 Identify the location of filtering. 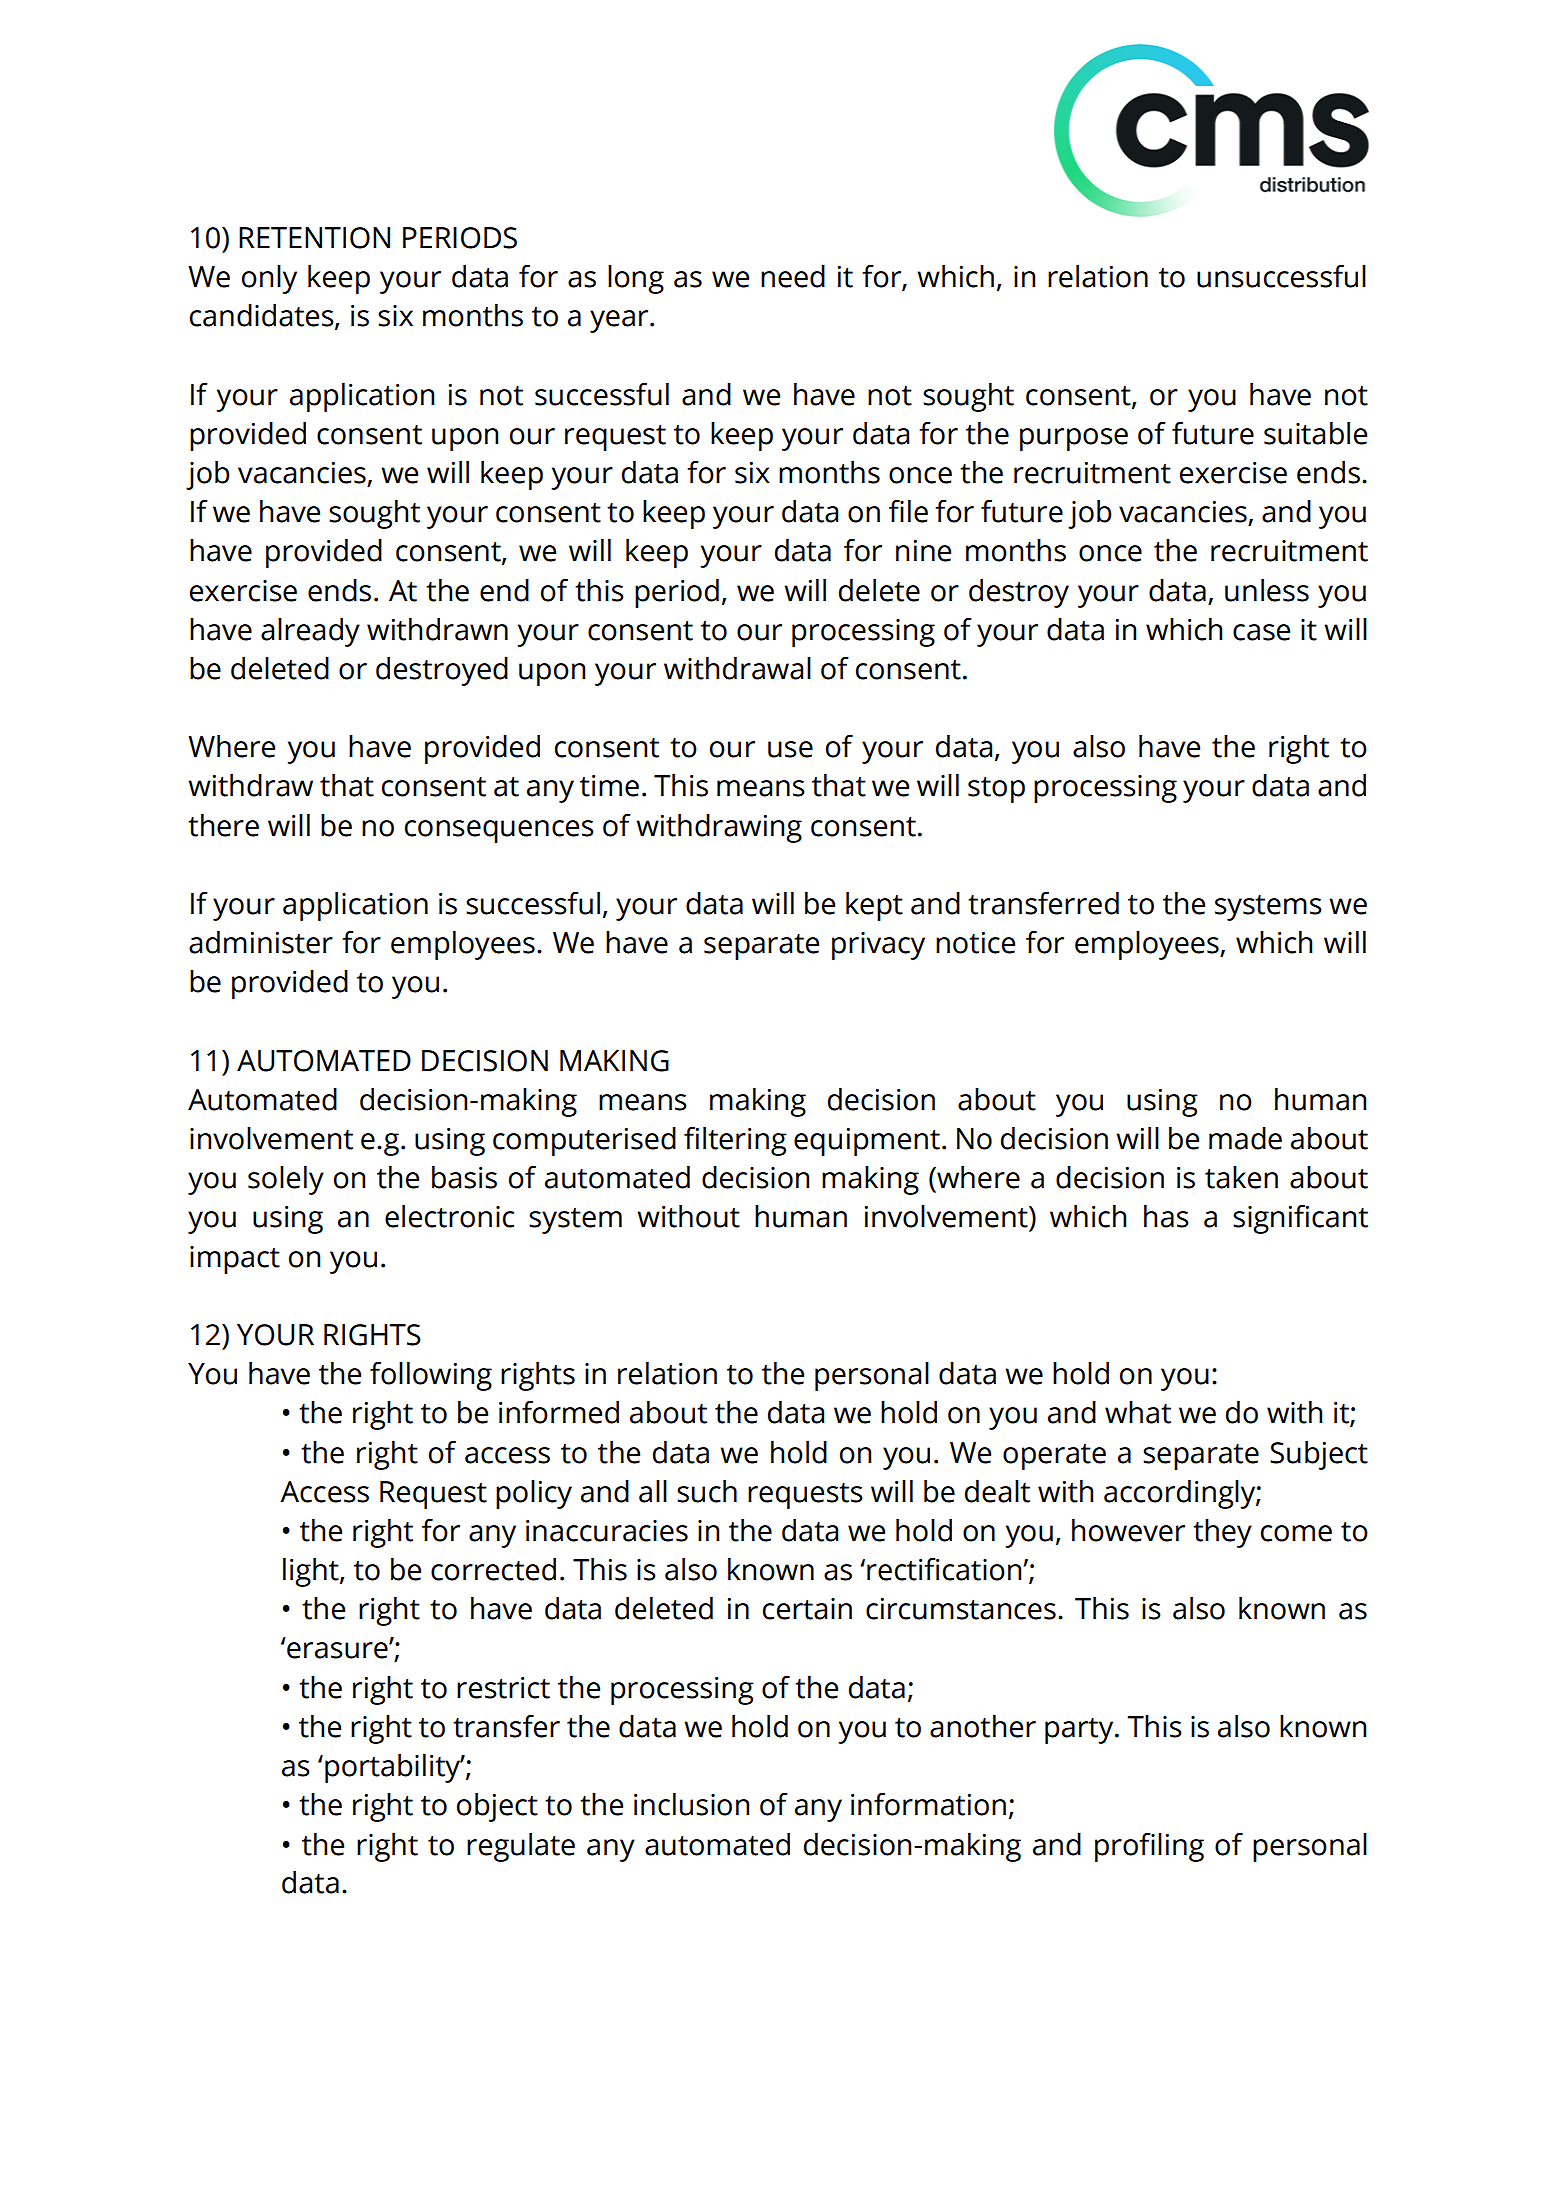
(735, 1141).
